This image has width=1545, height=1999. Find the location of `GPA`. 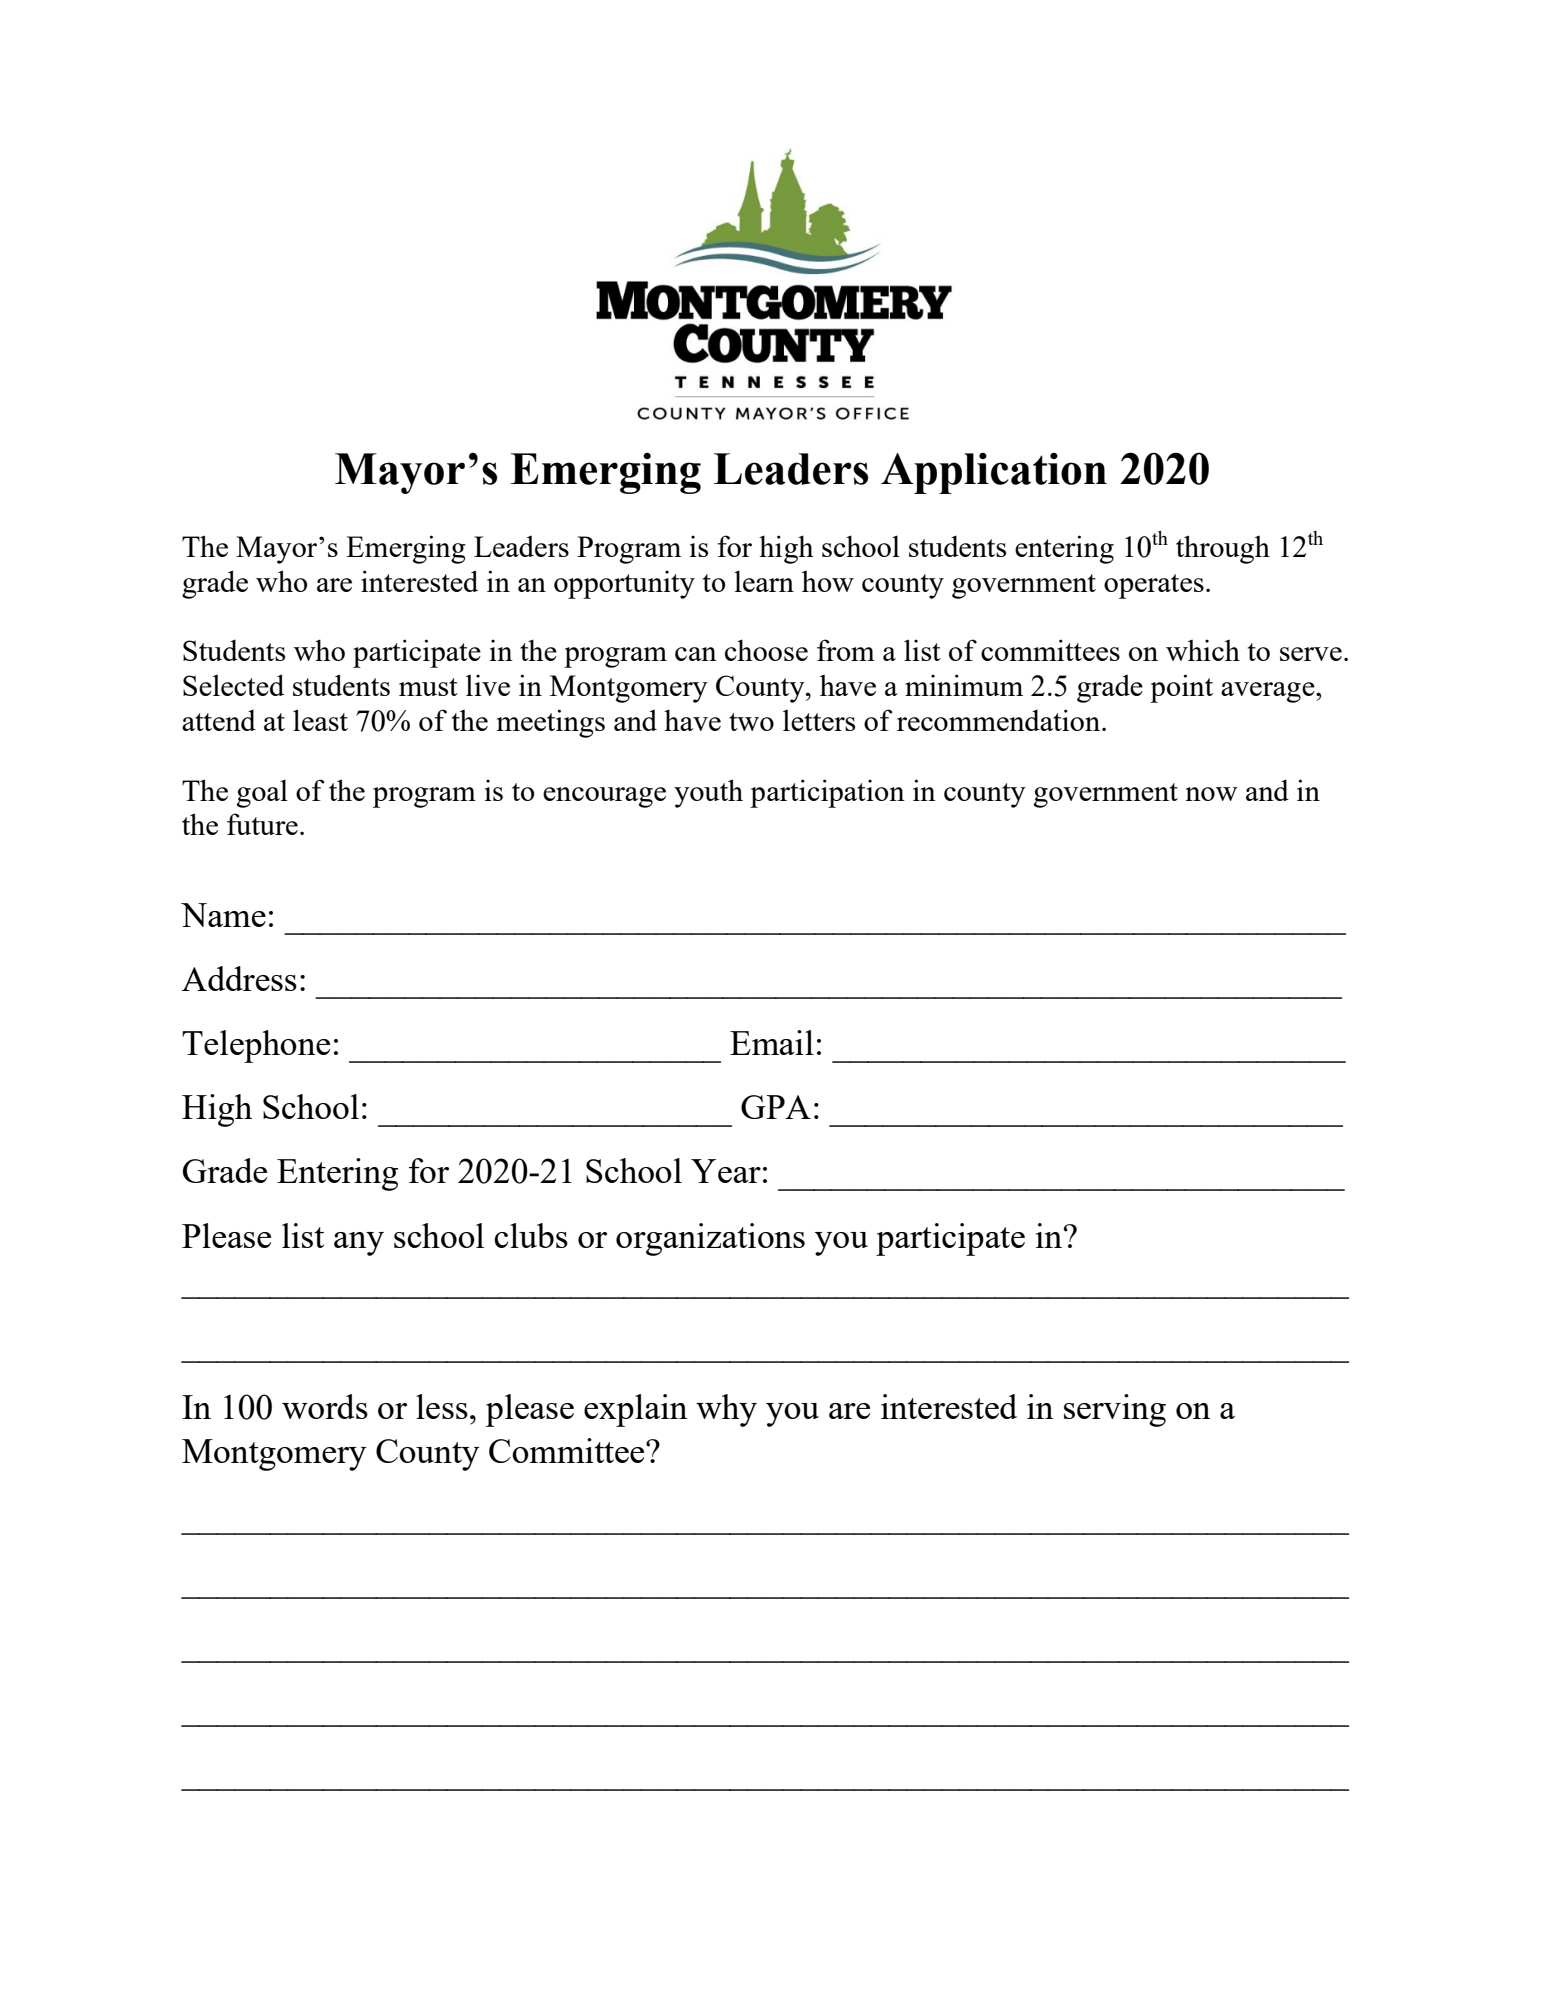

GPA is located at coordinates (776, 1107).
